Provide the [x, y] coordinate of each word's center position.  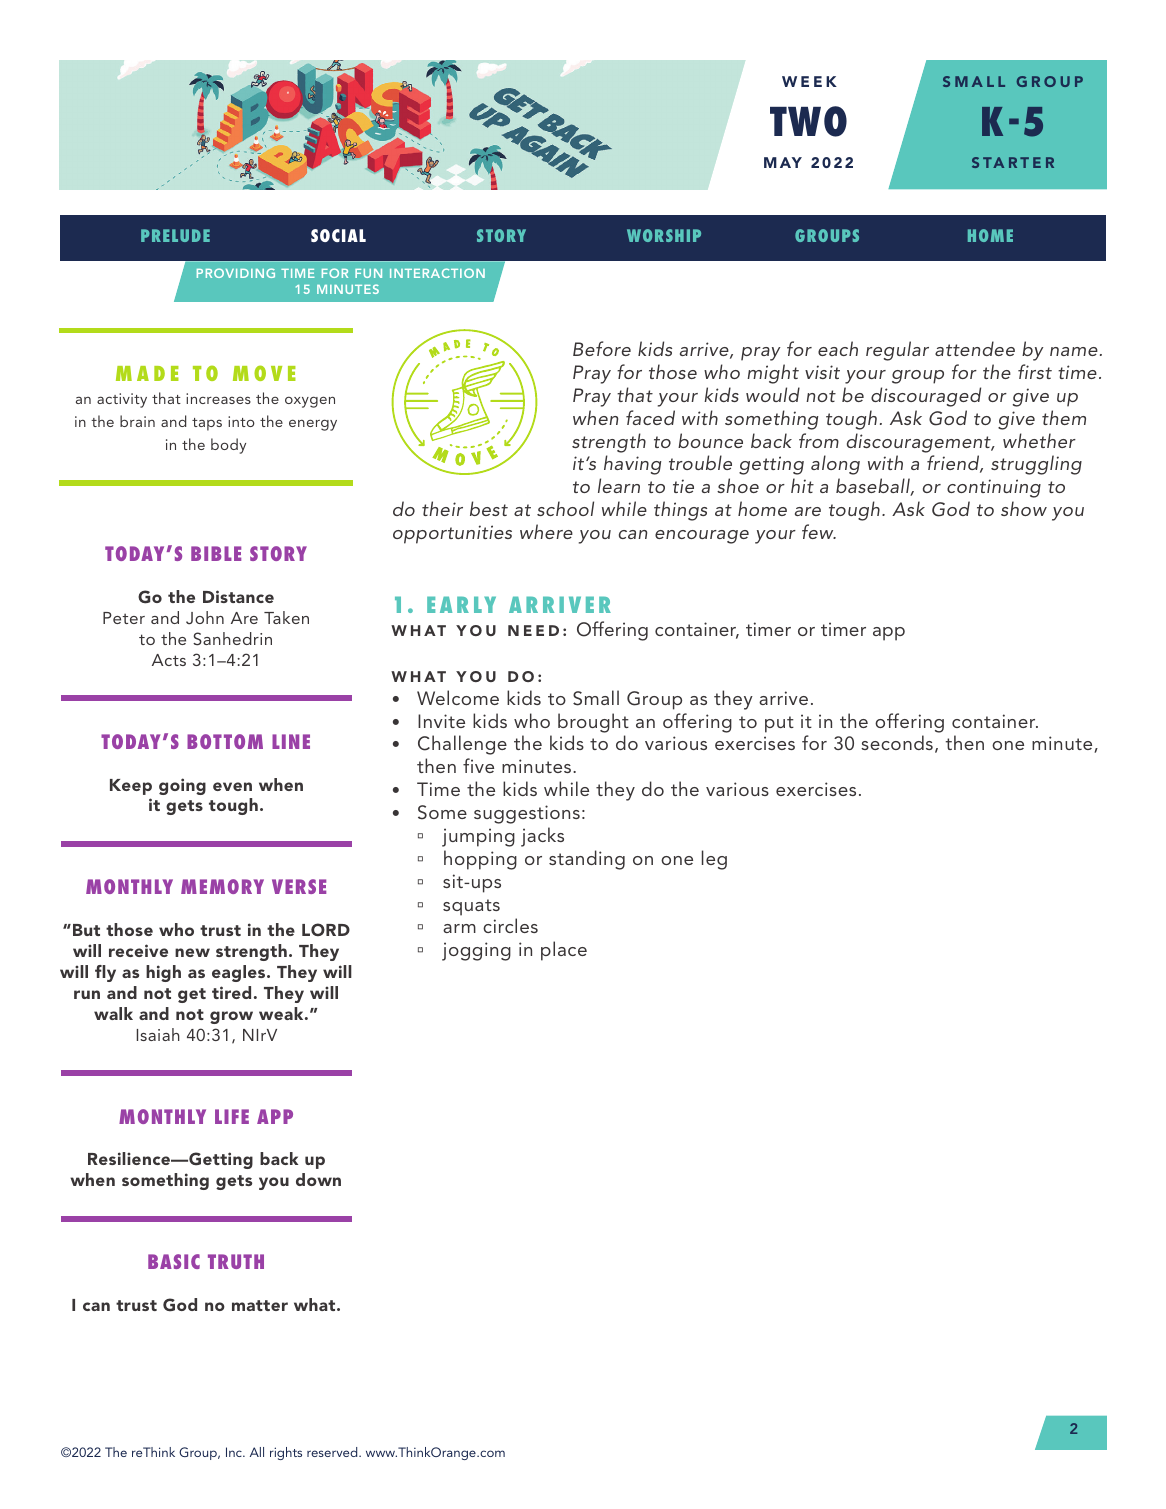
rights [286, 1453]
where [546, 531]
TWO [808, 121]
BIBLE [216, 553]
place [564, 951]
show [1024, 508]
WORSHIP [664, 235]
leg [714, 860]
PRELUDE [175, 235]
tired [231, 992]
